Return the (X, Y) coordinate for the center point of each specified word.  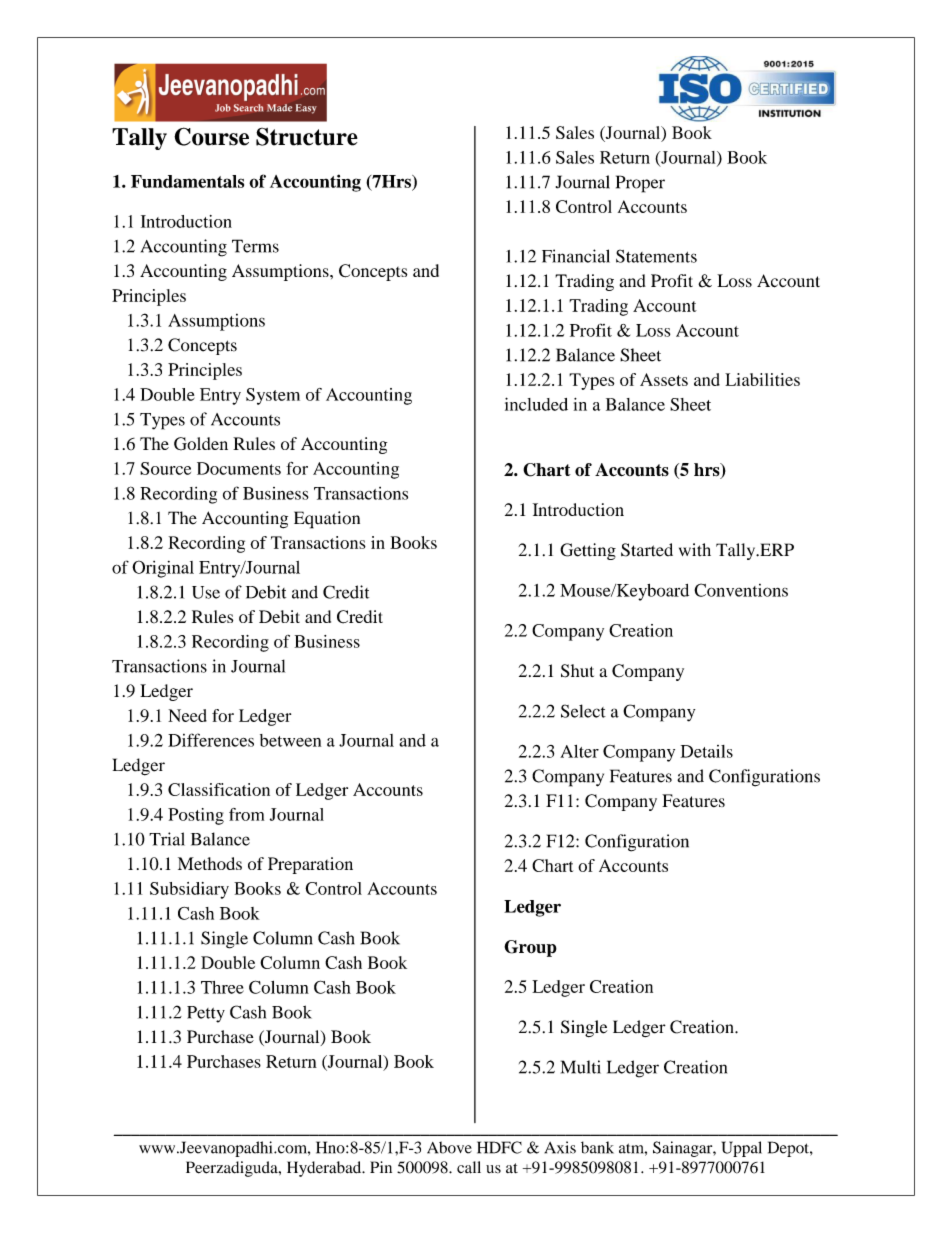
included (536, 404)
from (246, 814)
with (695, 549)
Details (707, 751)
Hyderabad (325, 1169)
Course (211, 136)
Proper (640, 184)
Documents (239, 468)
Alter (579, 751)
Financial (576, 256)
